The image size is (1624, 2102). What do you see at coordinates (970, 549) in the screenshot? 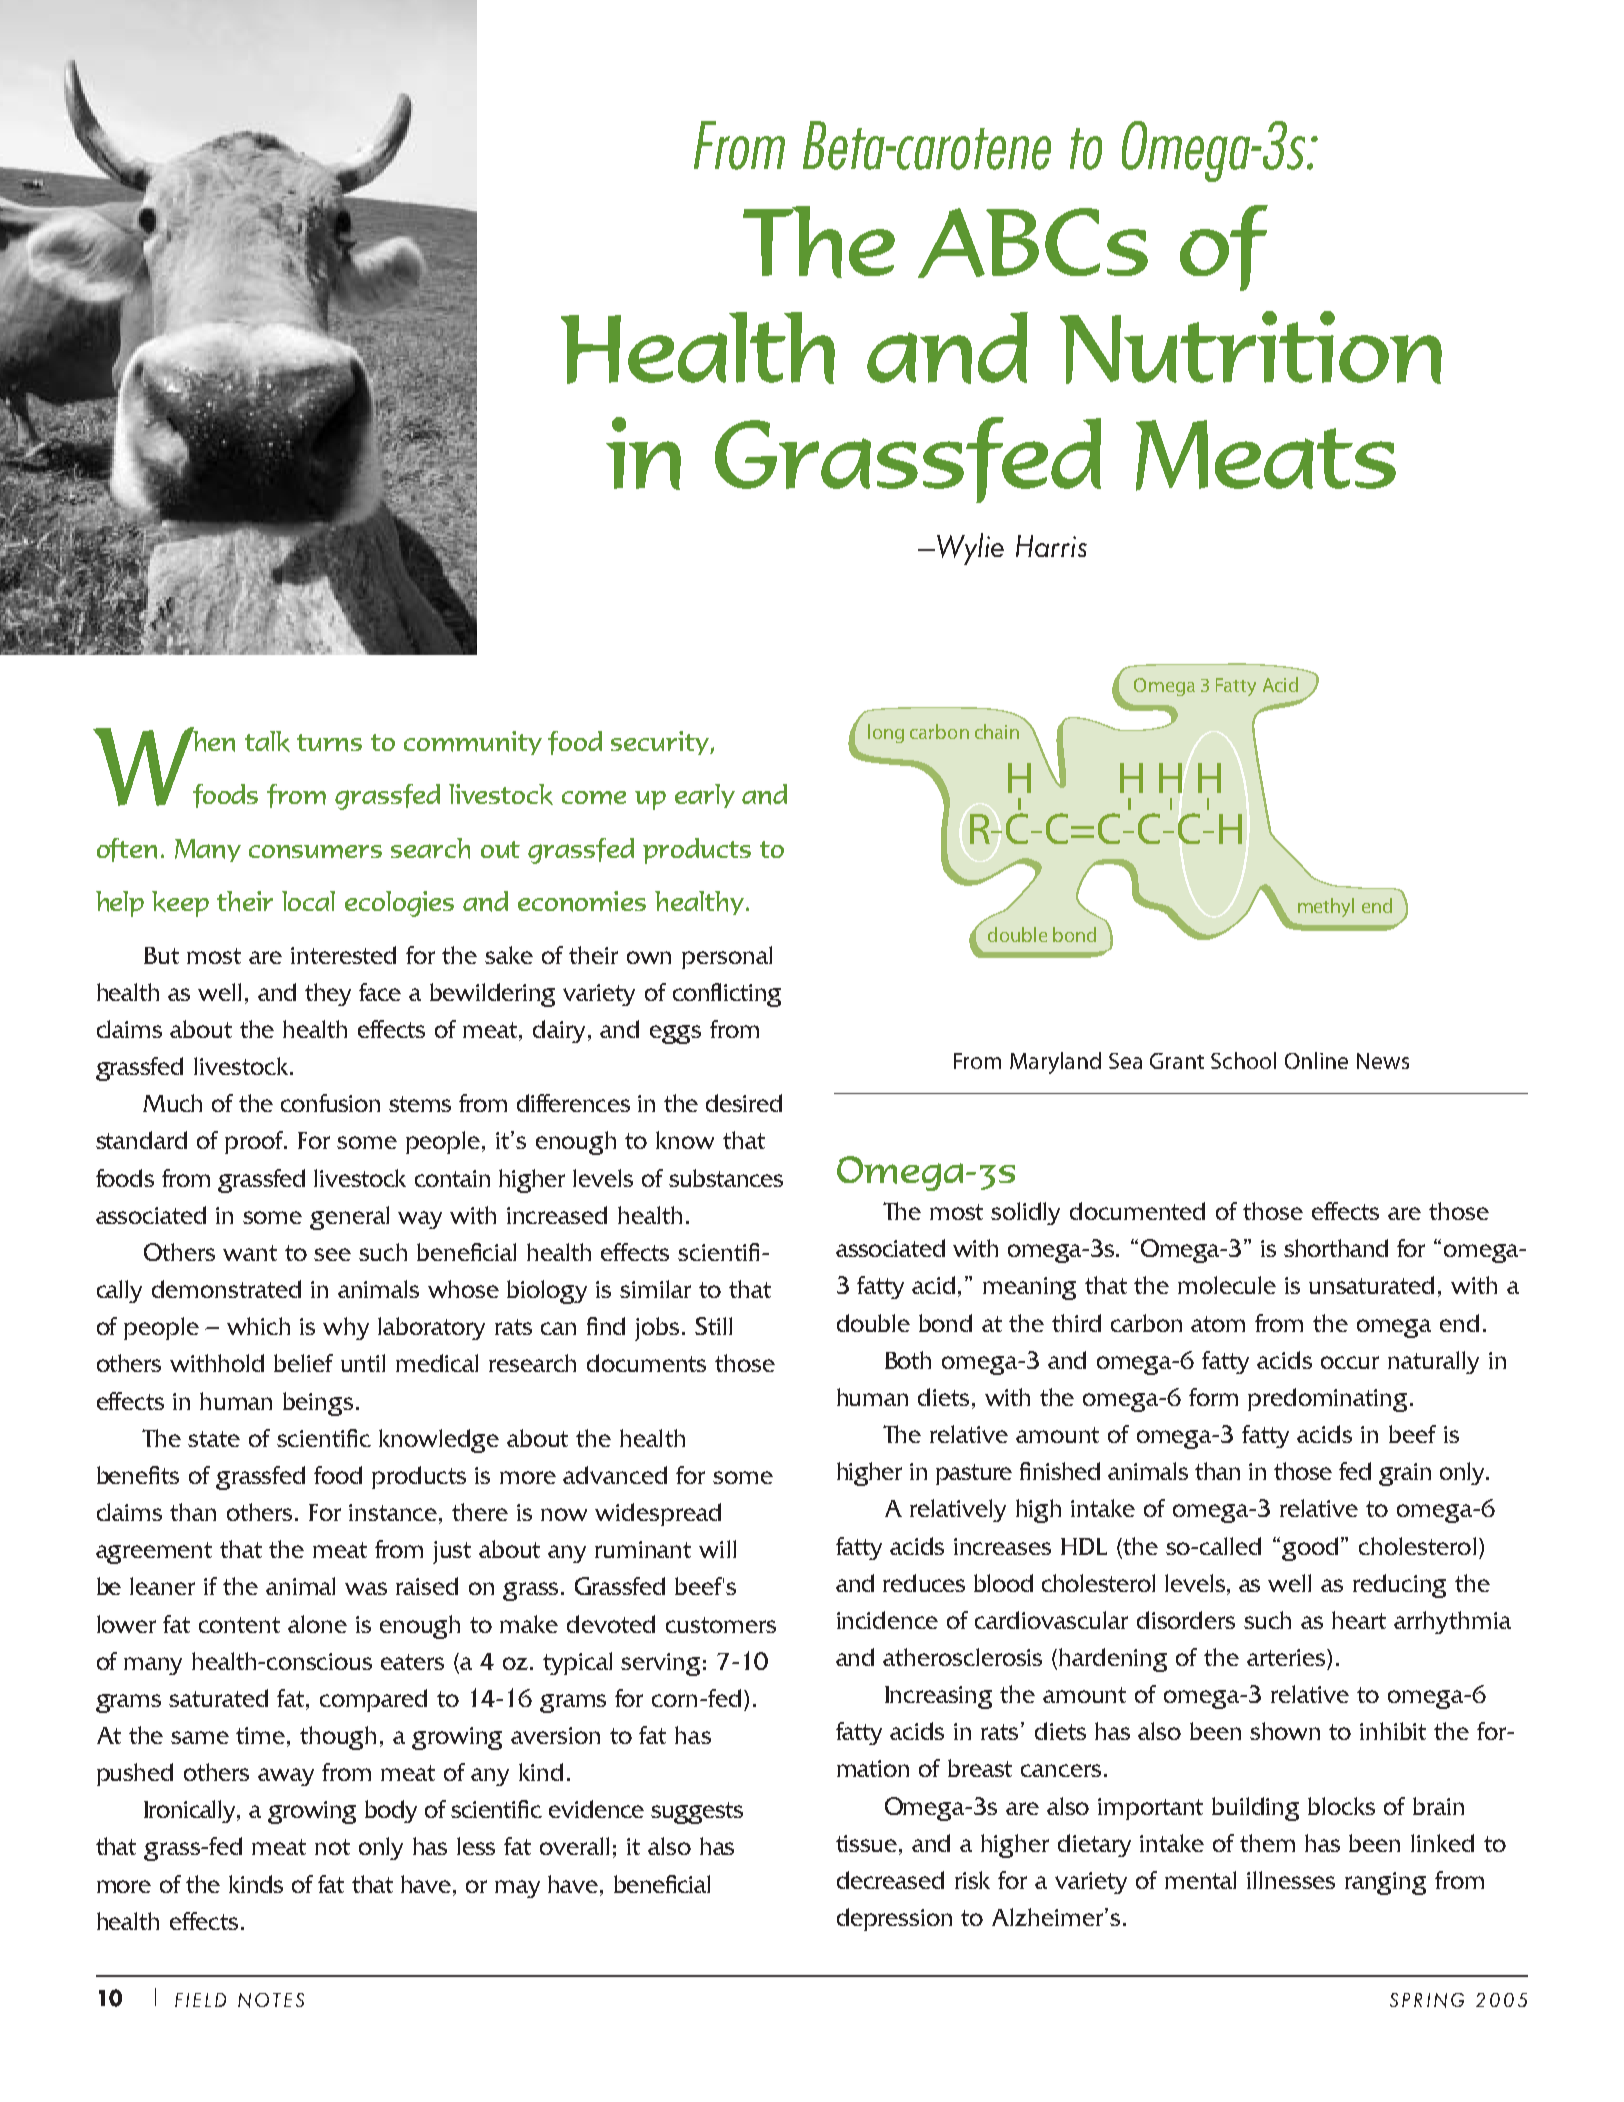
I see `Wylie` at bounding box center [970, 549].
